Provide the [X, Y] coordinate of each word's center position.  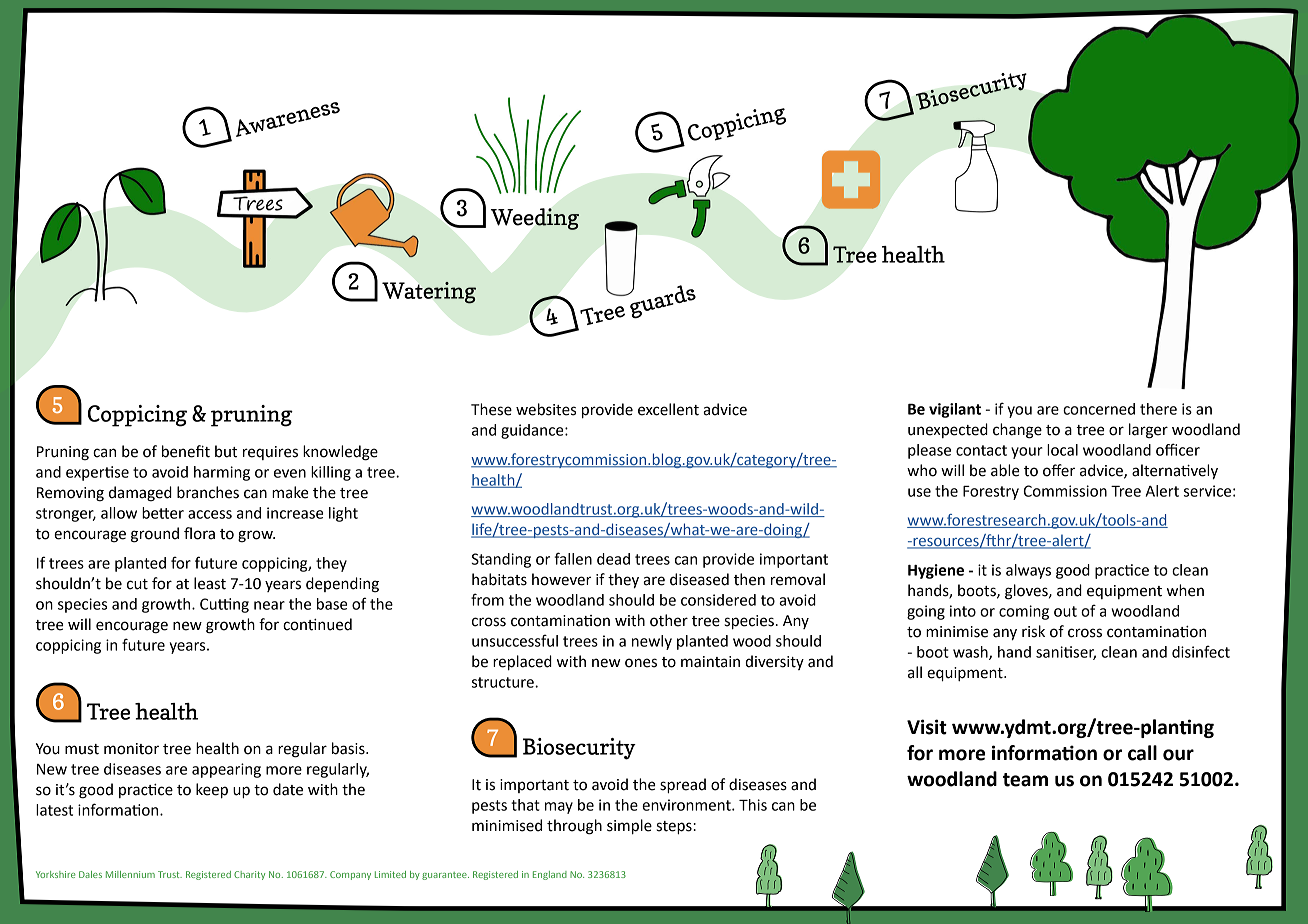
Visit [927, 727]
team [1025, 780]
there [1158, 409]
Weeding [535, 219]
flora [199, 533]
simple [629, 827]
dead [613, 559]
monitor [131, 749]
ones [641, 663]
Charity [249, 875]
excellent [668, 409]
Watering [429, 293]
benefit [186, 451]
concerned [1099, 409]
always [1028, 571]
